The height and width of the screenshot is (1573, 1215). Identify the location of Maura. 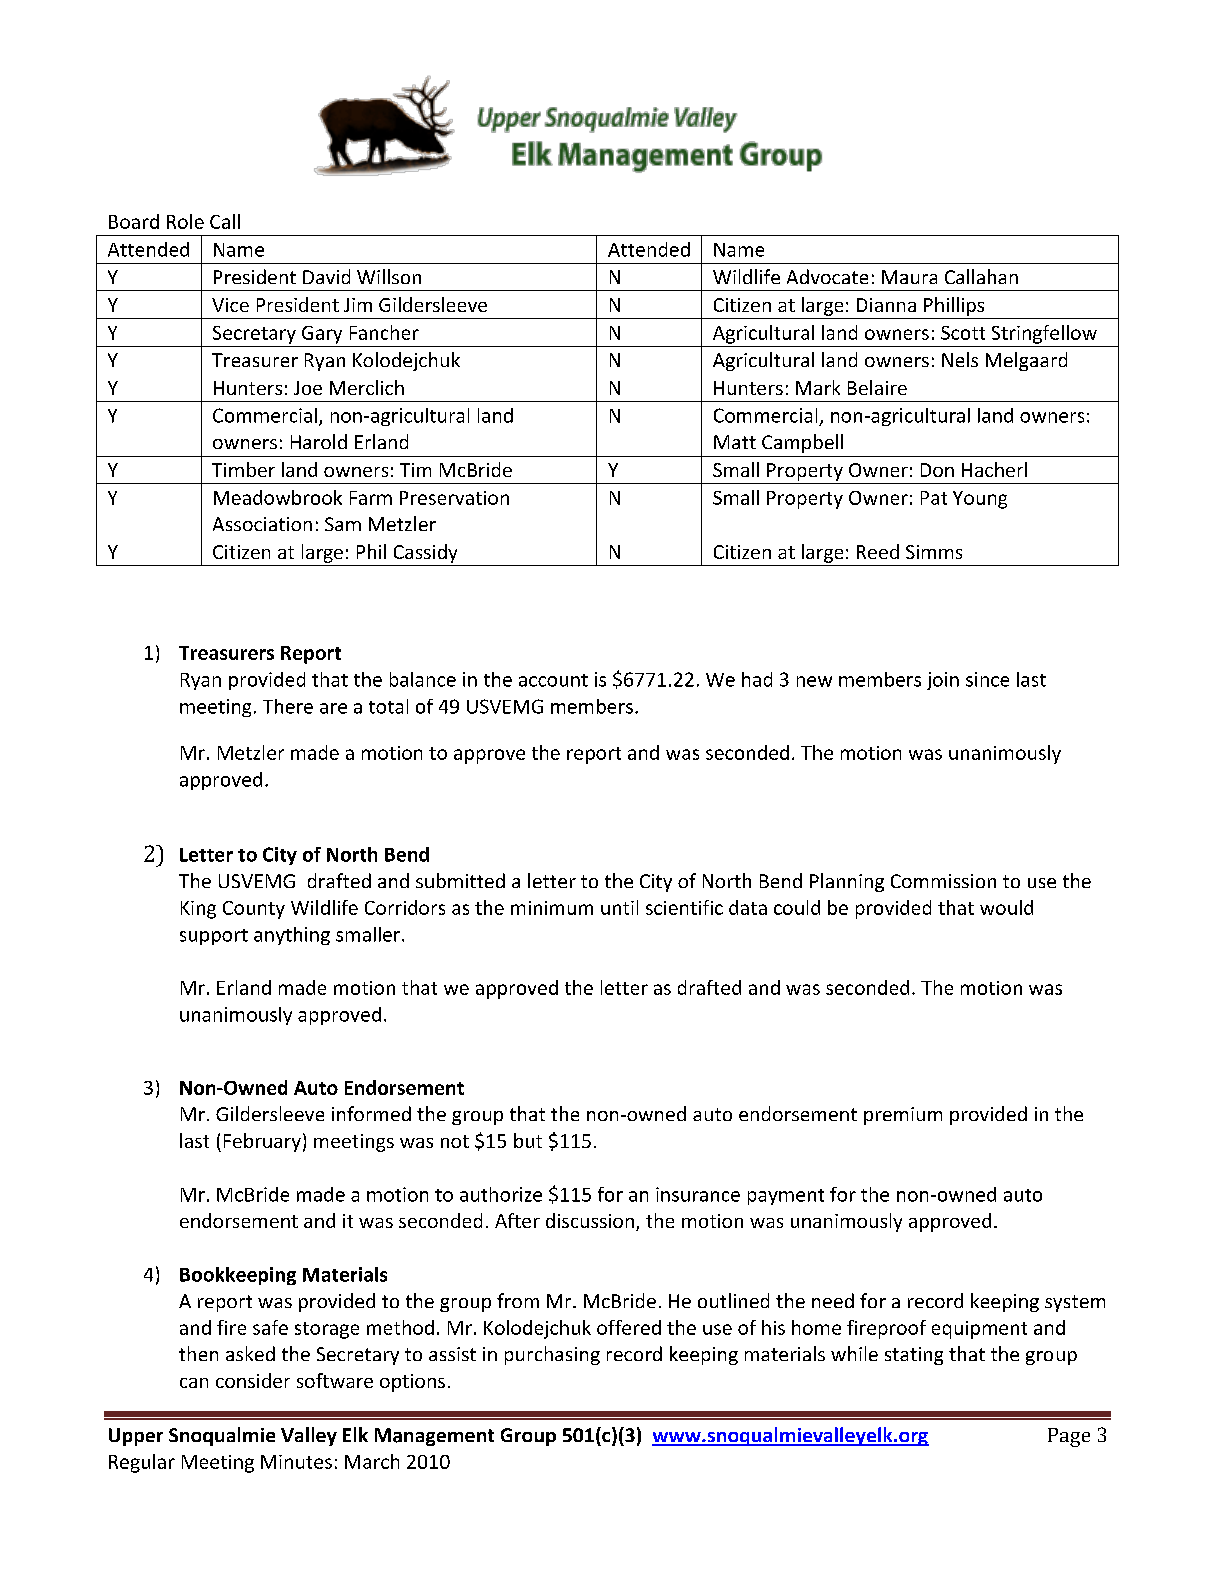
(909, 277).
